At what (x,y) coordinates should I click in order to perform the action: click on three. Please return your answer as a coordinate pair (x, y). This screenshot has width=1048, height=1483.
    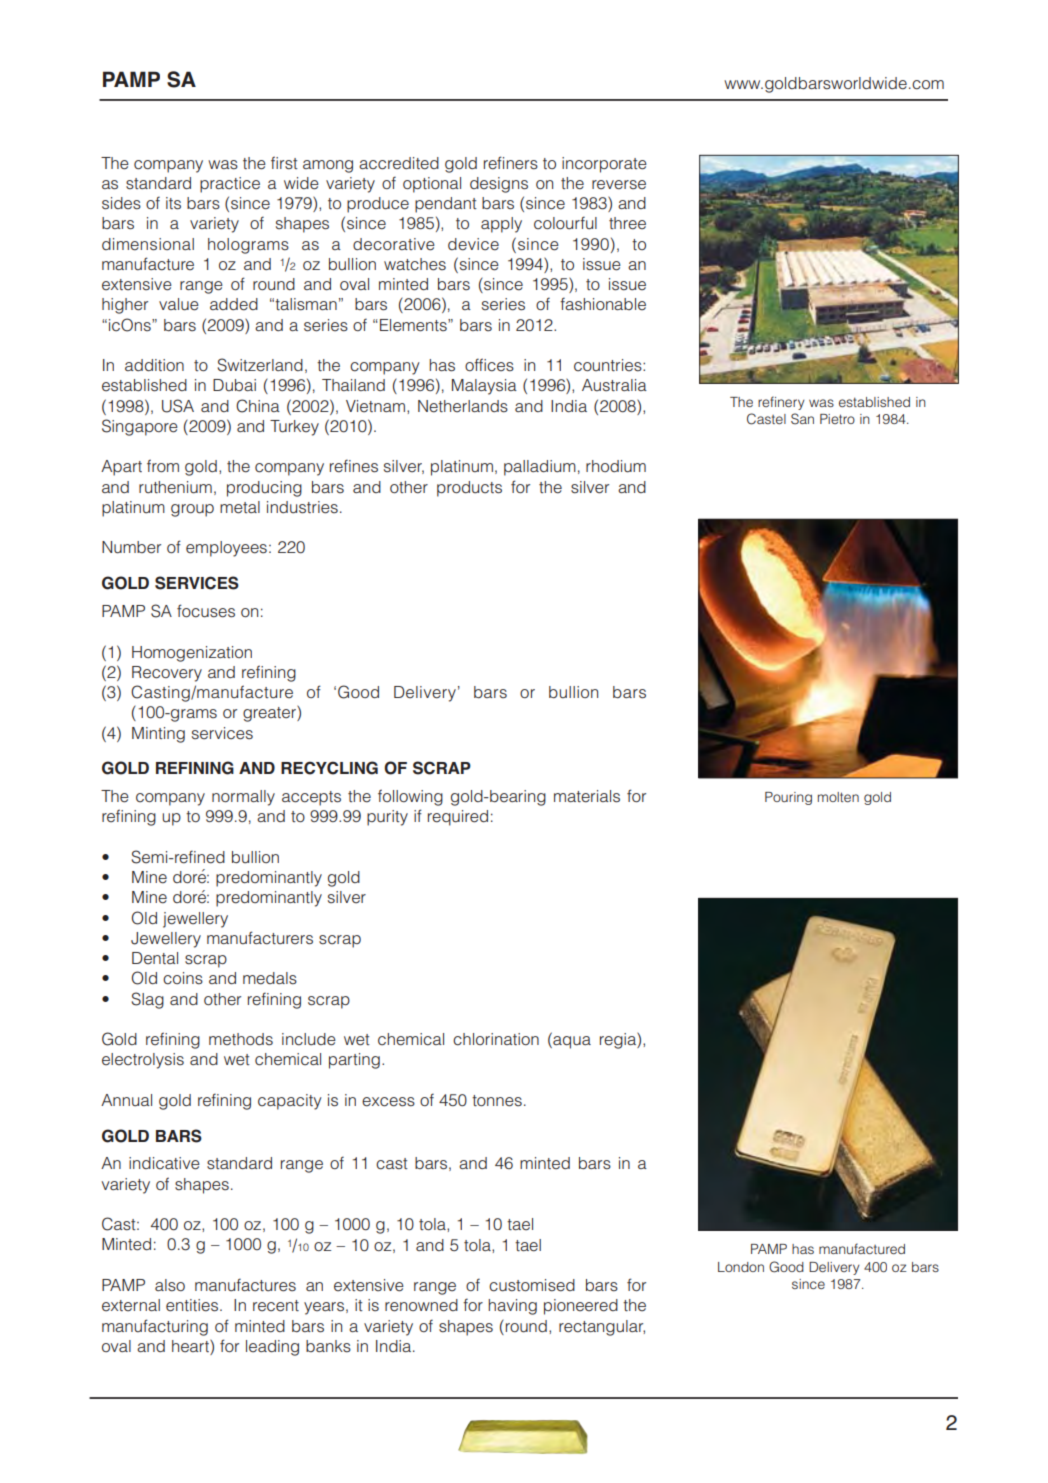
    Looking at the image, I should click on (627, 223).
